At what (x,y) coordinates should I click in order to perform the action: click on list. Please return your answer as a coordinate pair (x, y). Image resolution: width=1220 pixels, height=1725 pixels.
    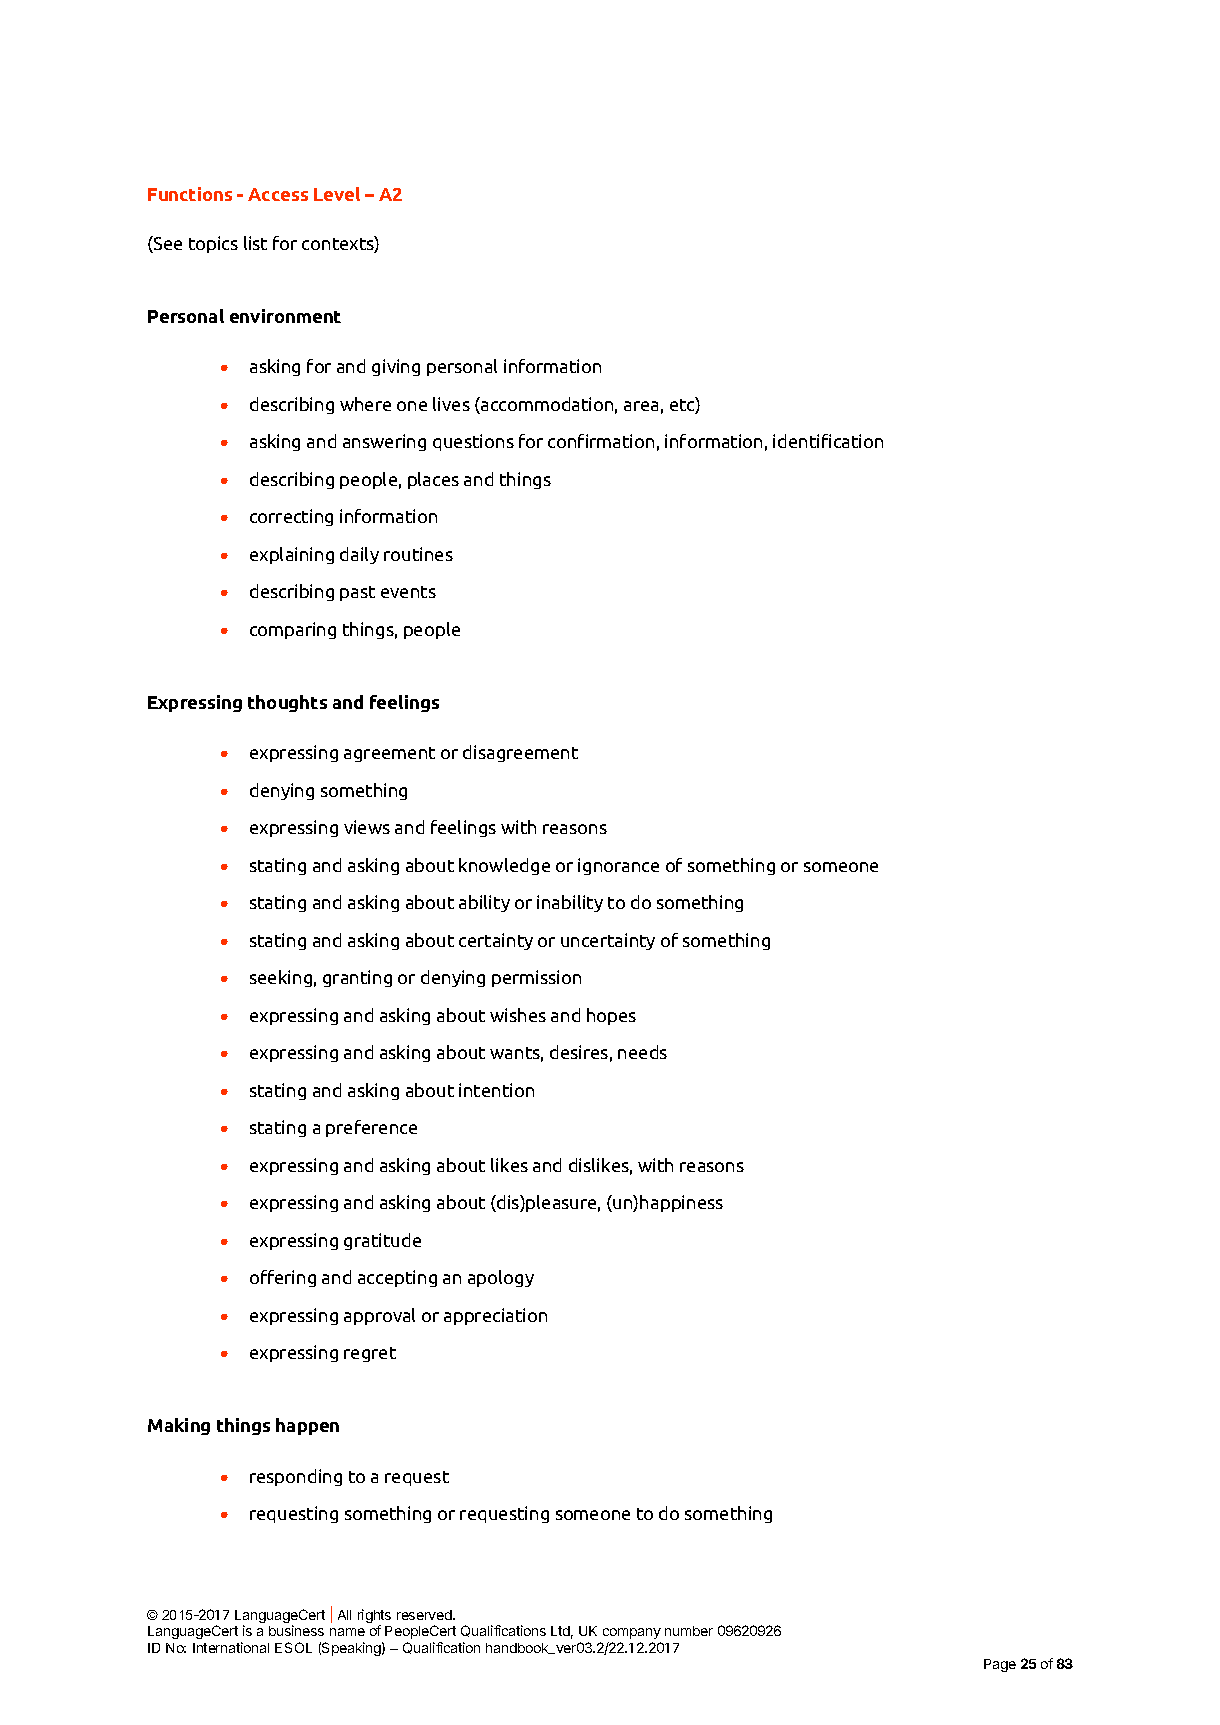
    Looking at the image, I should click on (255, 243).
